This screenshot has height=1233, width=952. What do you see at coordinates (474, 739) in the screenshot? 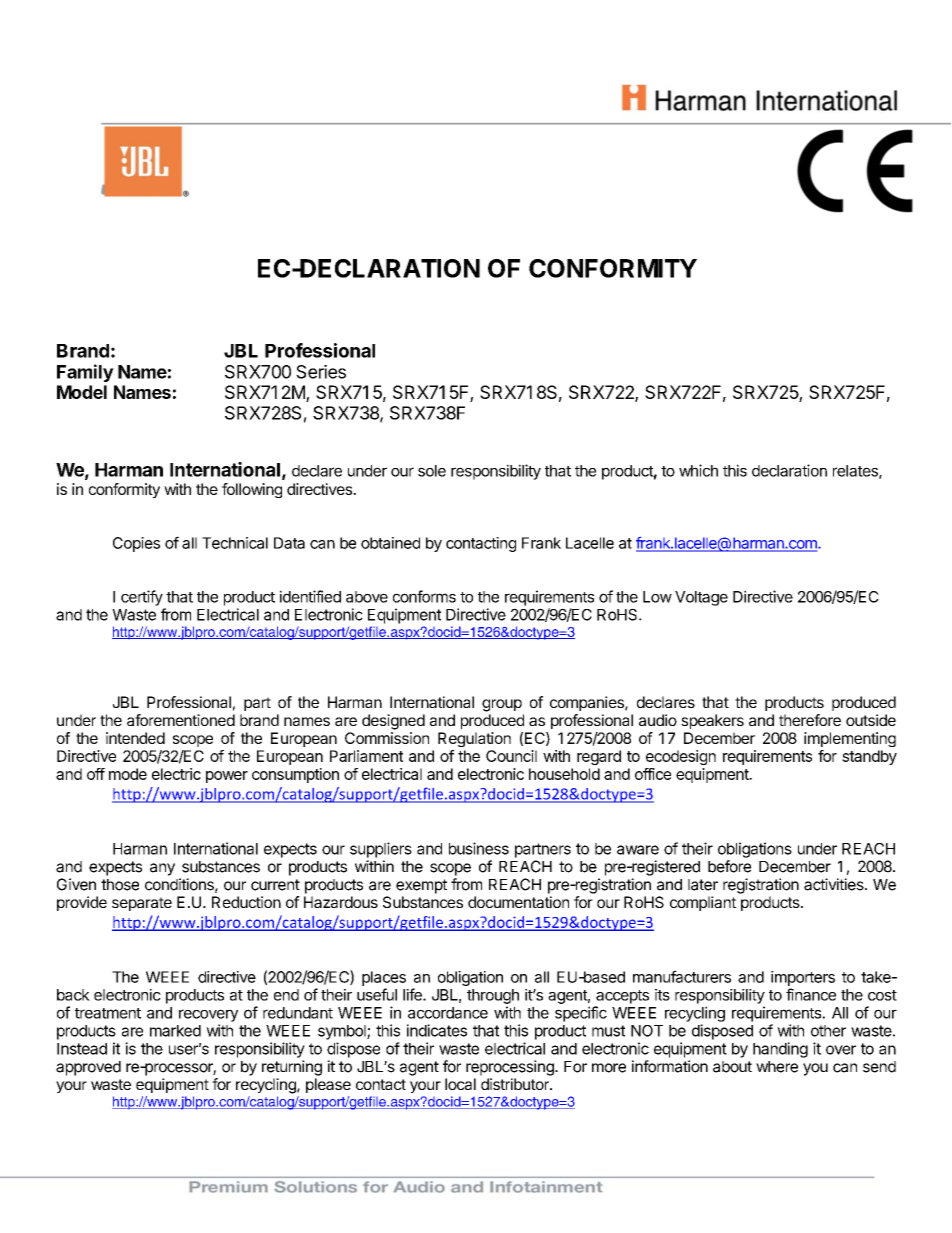
I see `Regulation` at bounding box center [474, 739].
